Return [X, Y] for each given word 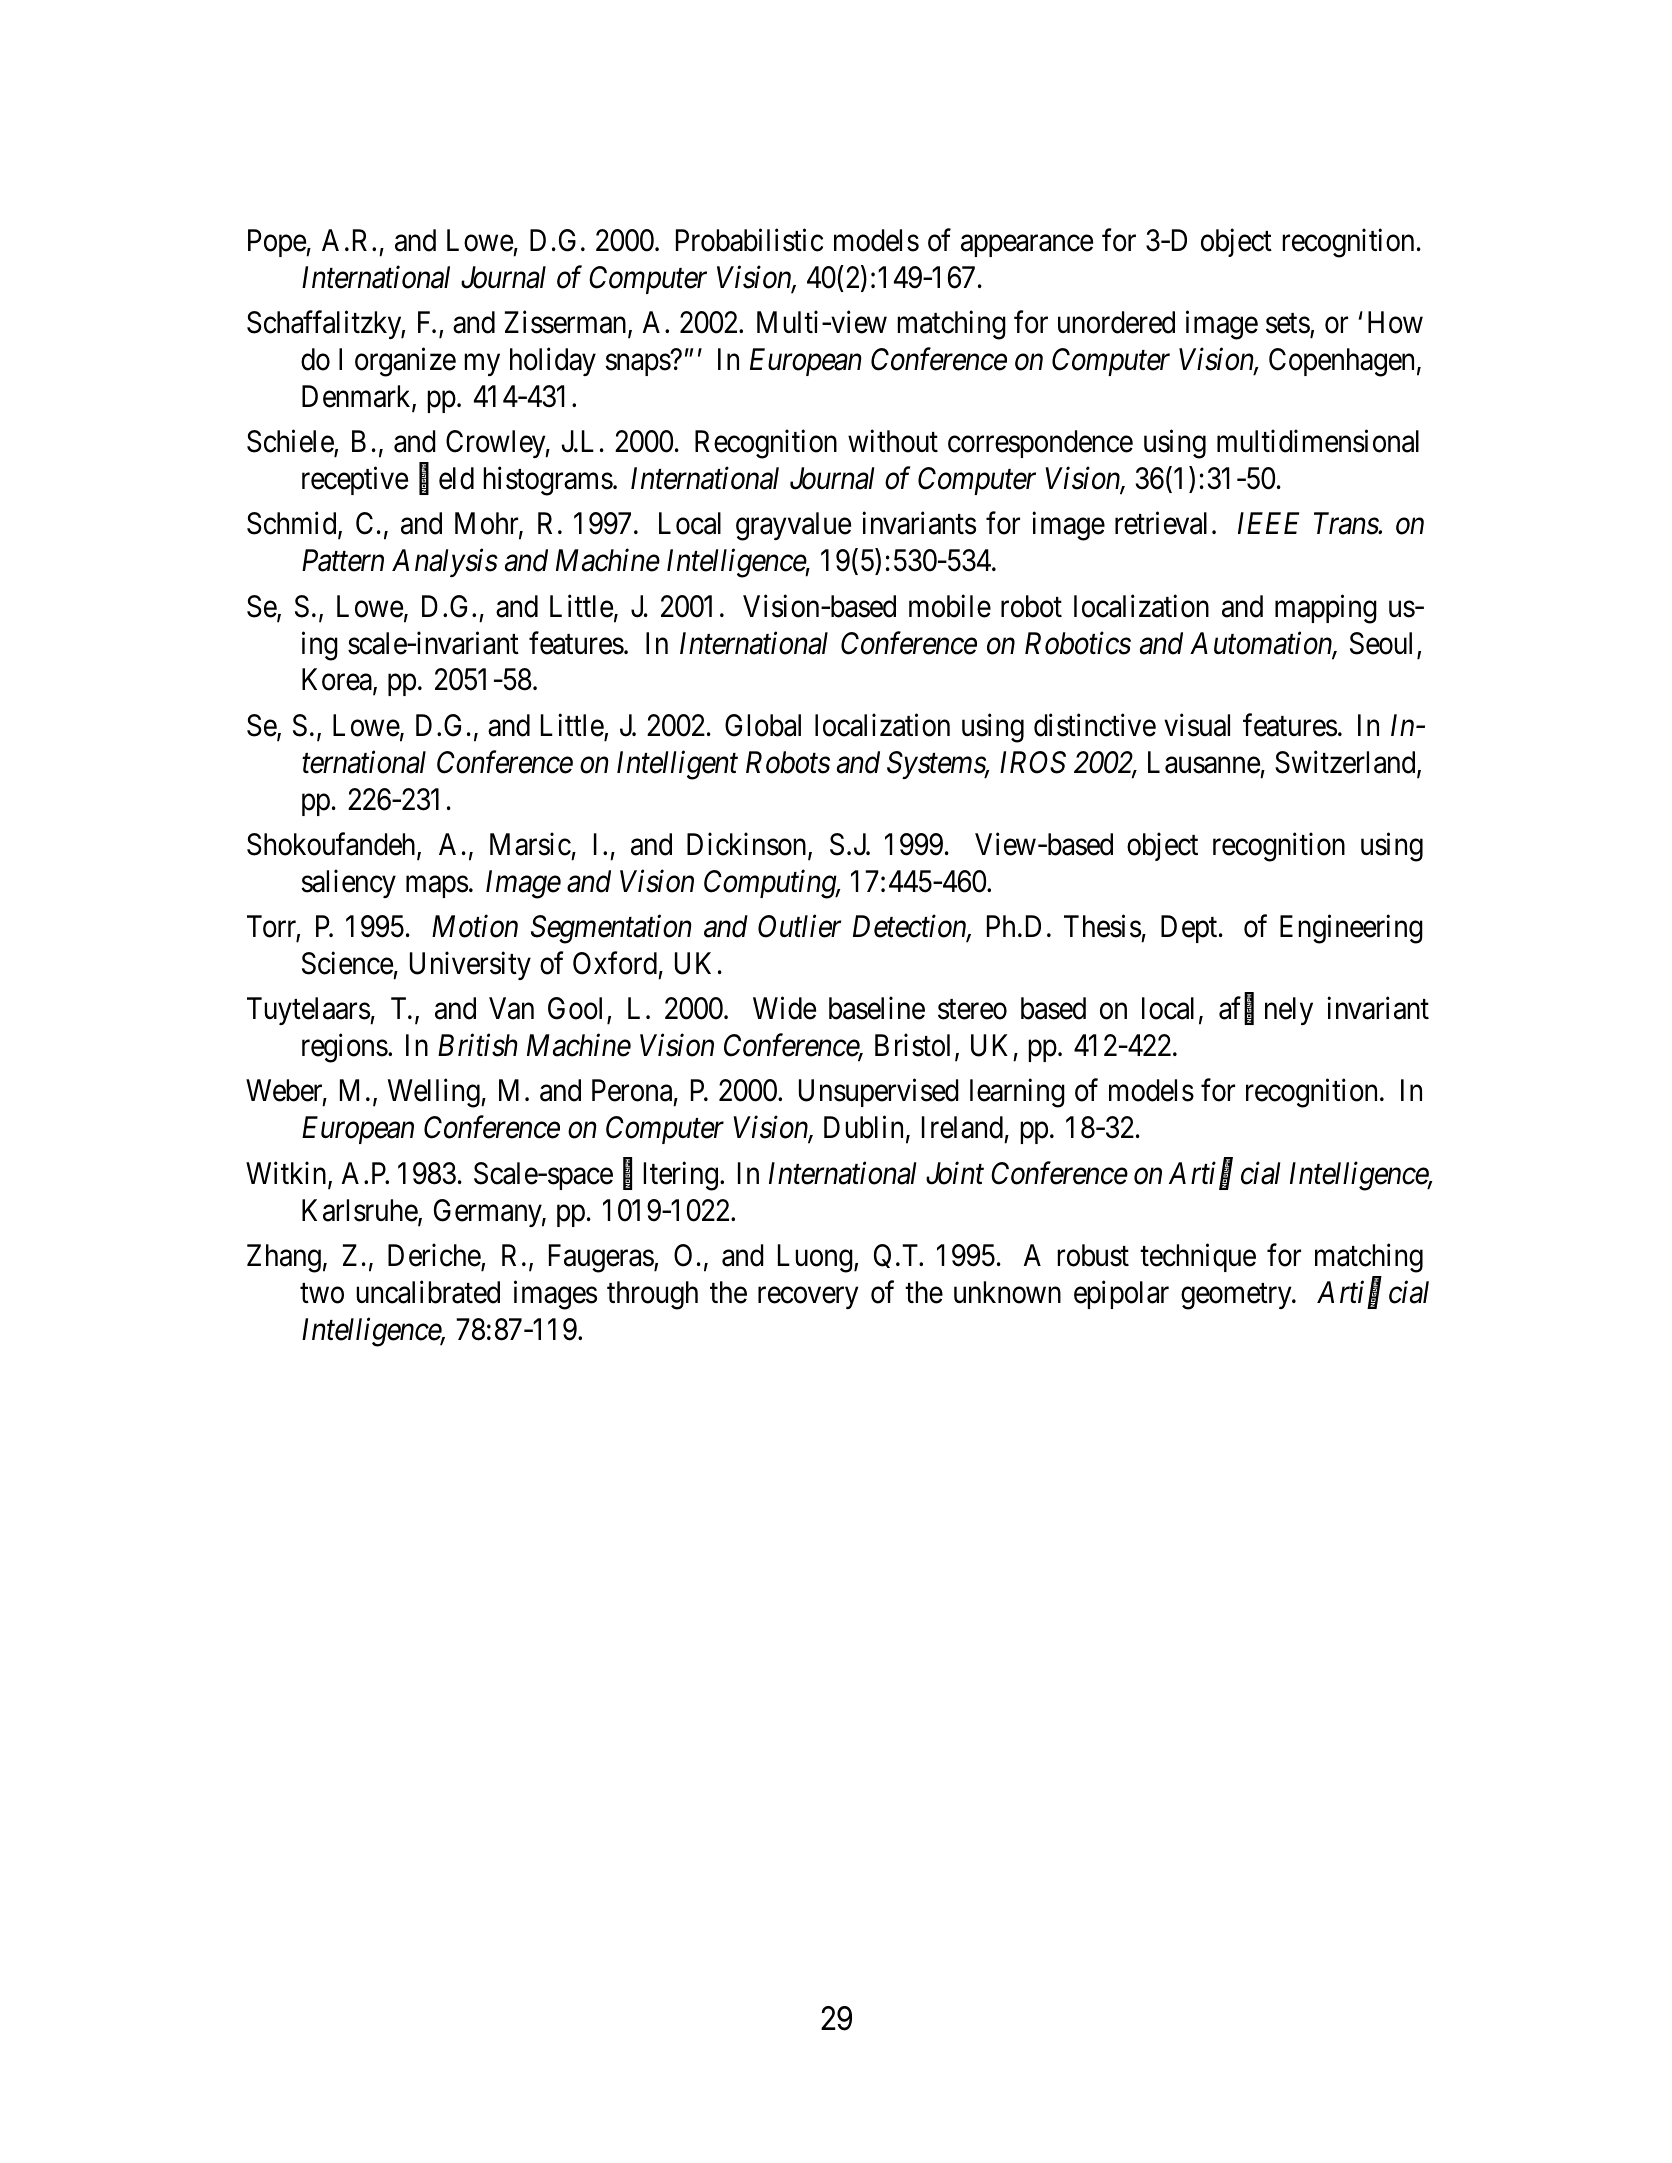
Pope [277, 243]
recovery [808, 1298]
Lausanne [1204, 762]
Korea [338, 681]
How [1395, 322]
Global [763, 725]
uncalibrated [428, 1292]
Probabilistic [749, 240]
